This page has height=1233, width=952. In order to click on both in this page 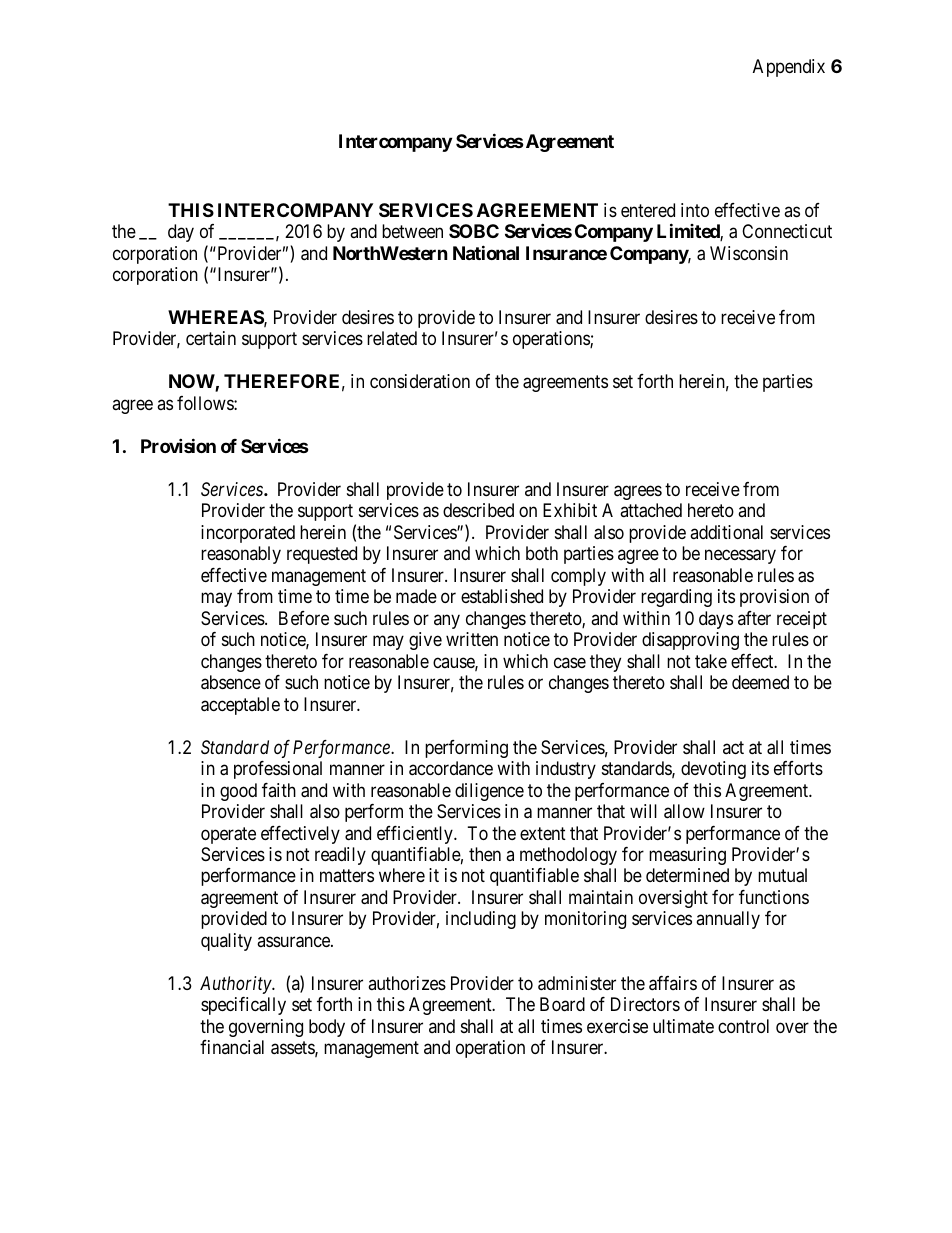, I will do `click(542, 553)`.
